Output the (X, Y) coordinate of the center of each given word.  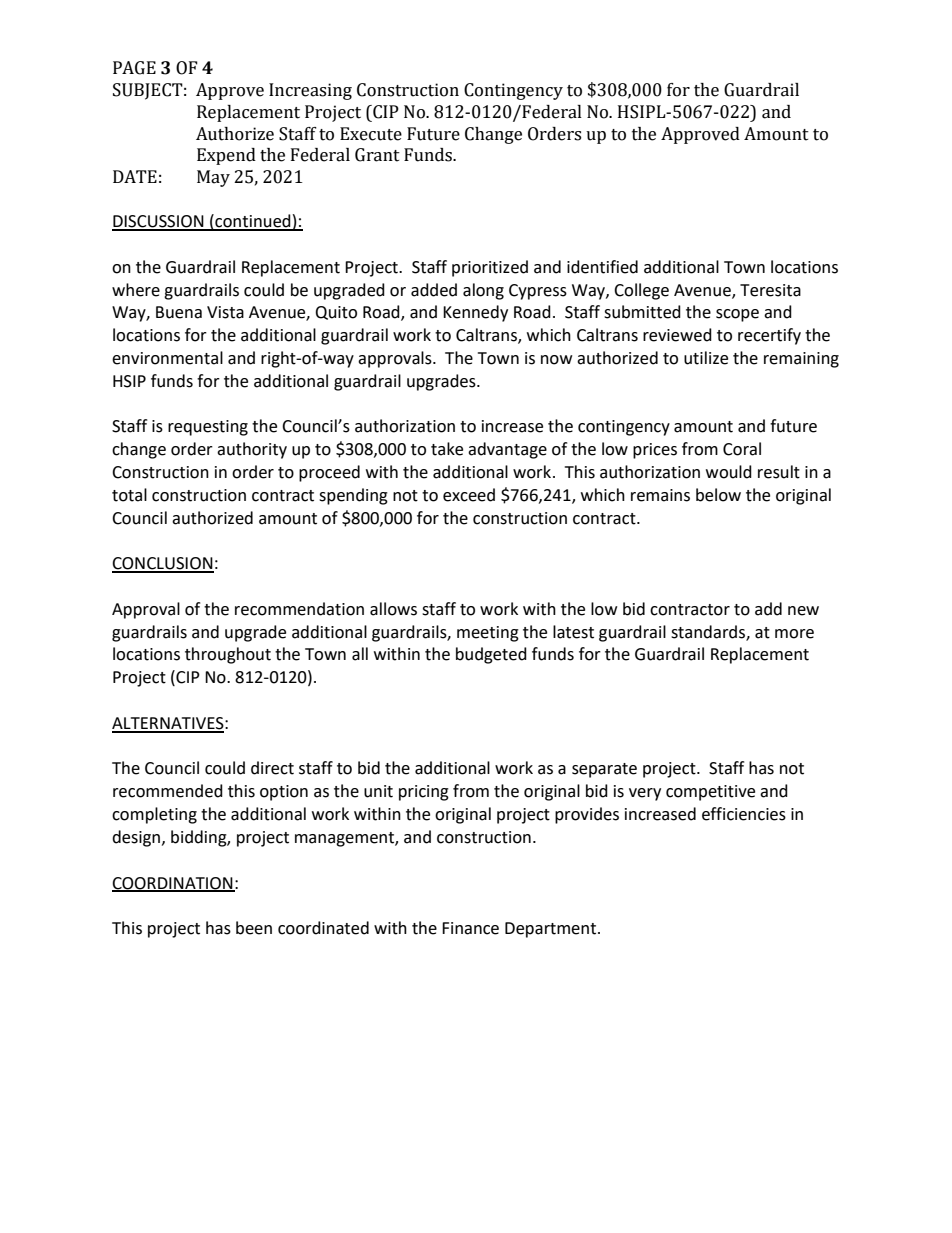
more (794, 634)
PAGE (134, 68)
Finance (470, 928)
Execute (371, 134)
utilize (706, 358)
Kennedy (475, 313)
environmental (167, 358)
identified (602, 267)
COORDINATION (173, 884)
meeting (488, 634)
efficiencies (744, 814)
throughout (228, 655)
